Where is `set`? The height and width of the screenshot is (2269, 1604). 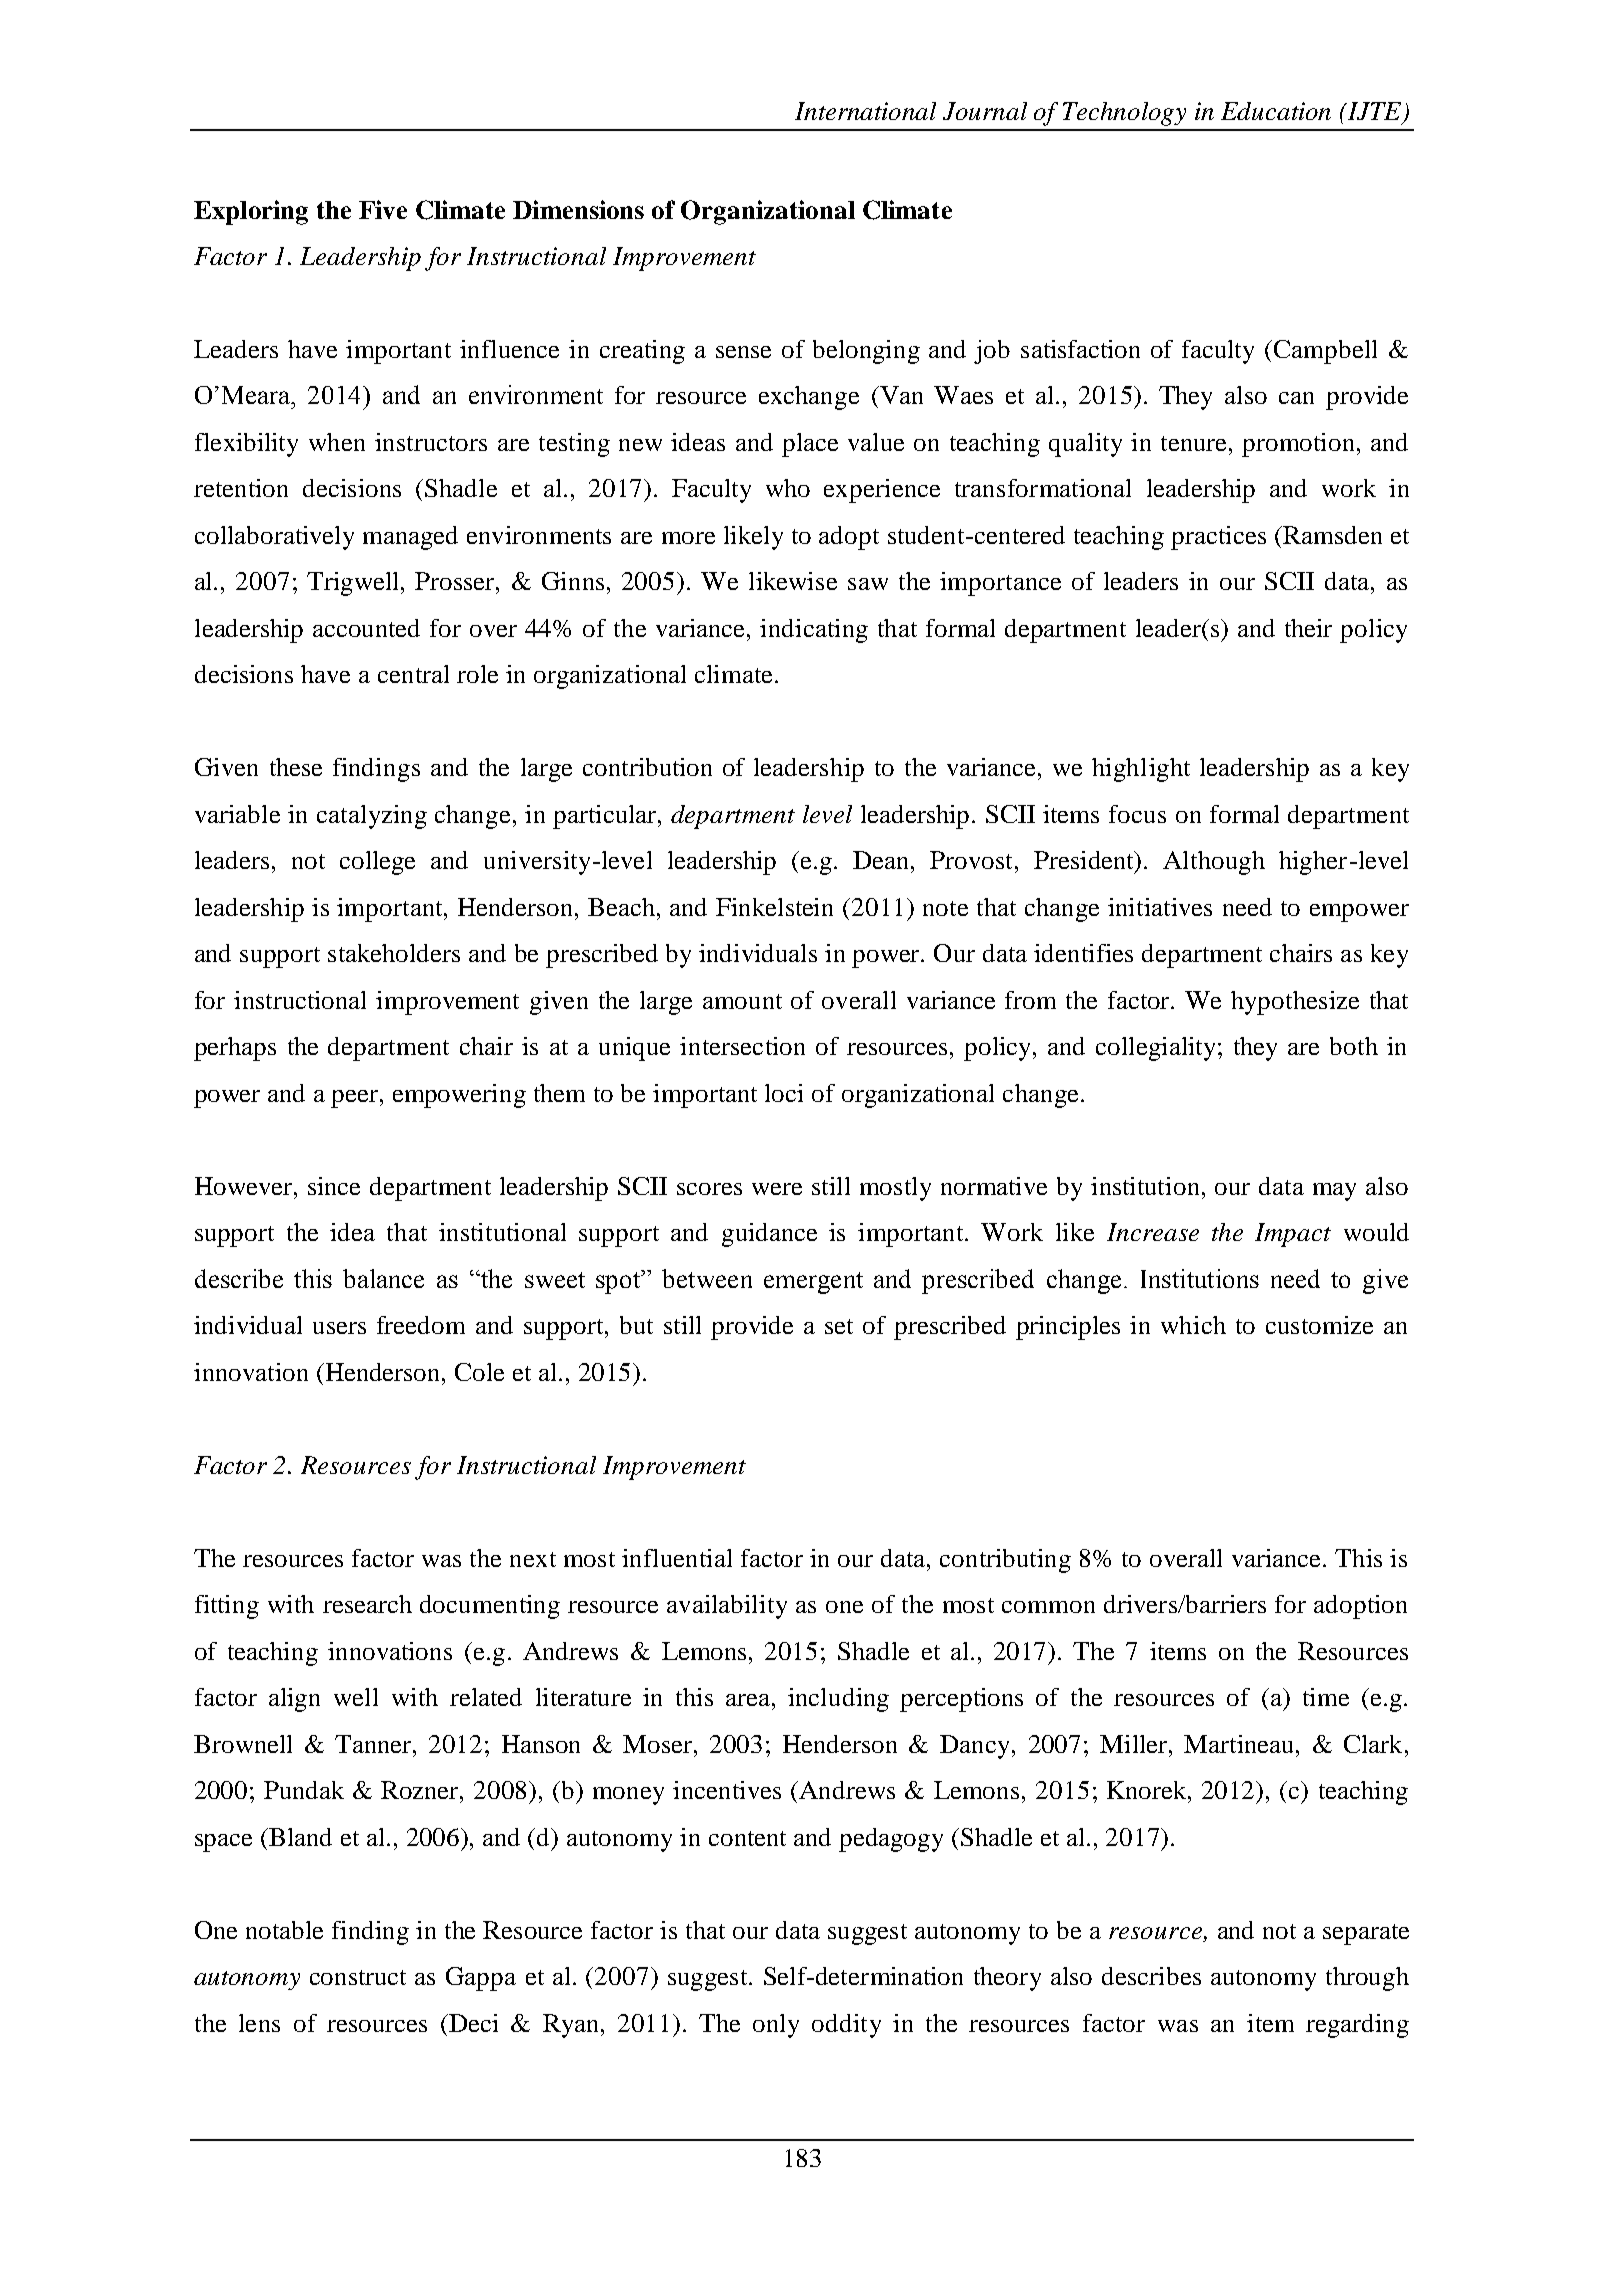 set is located at coordinates (839, 1326).
